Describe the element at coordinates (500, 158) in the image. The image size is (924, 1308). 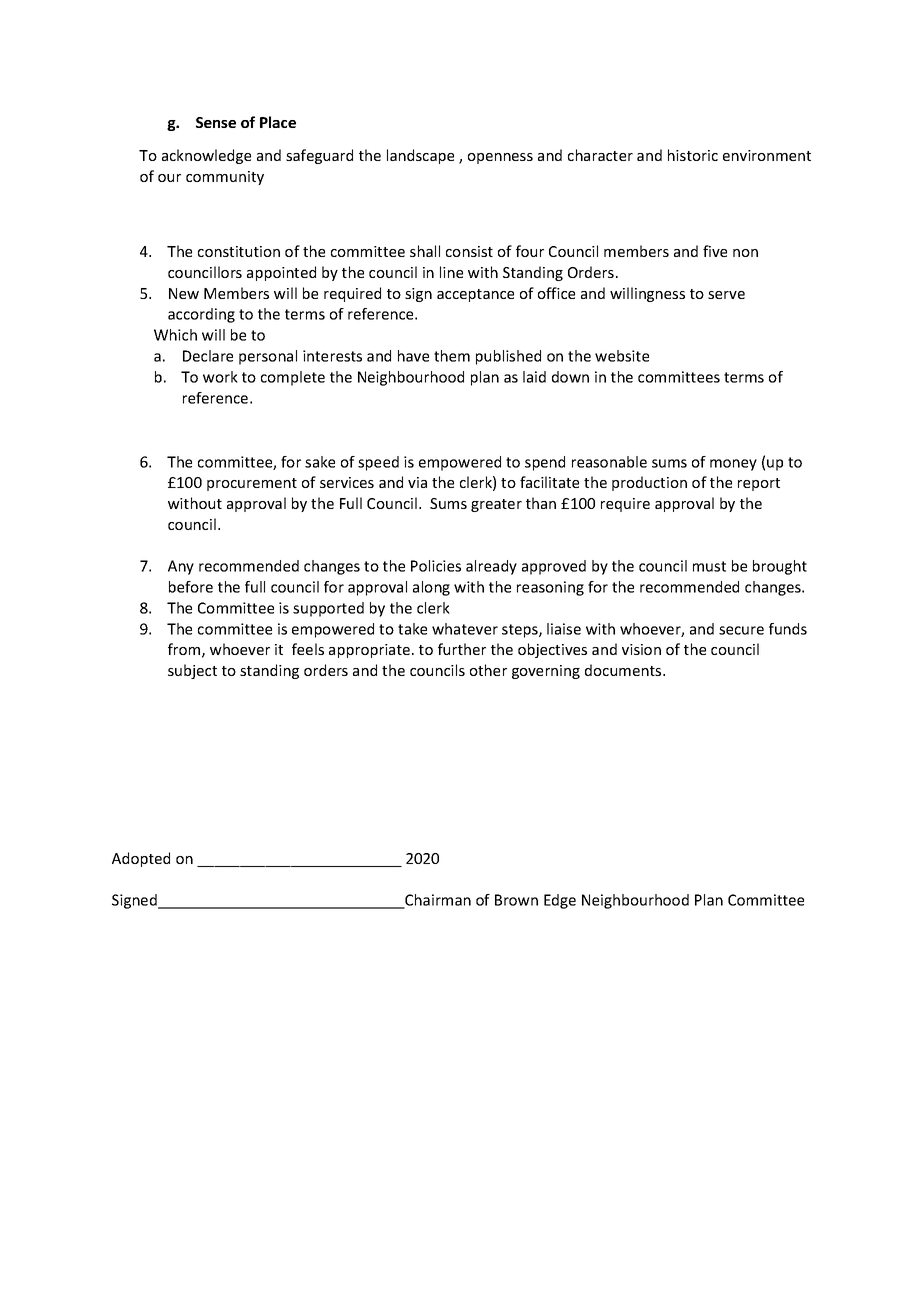
I see `openness` at that location.
